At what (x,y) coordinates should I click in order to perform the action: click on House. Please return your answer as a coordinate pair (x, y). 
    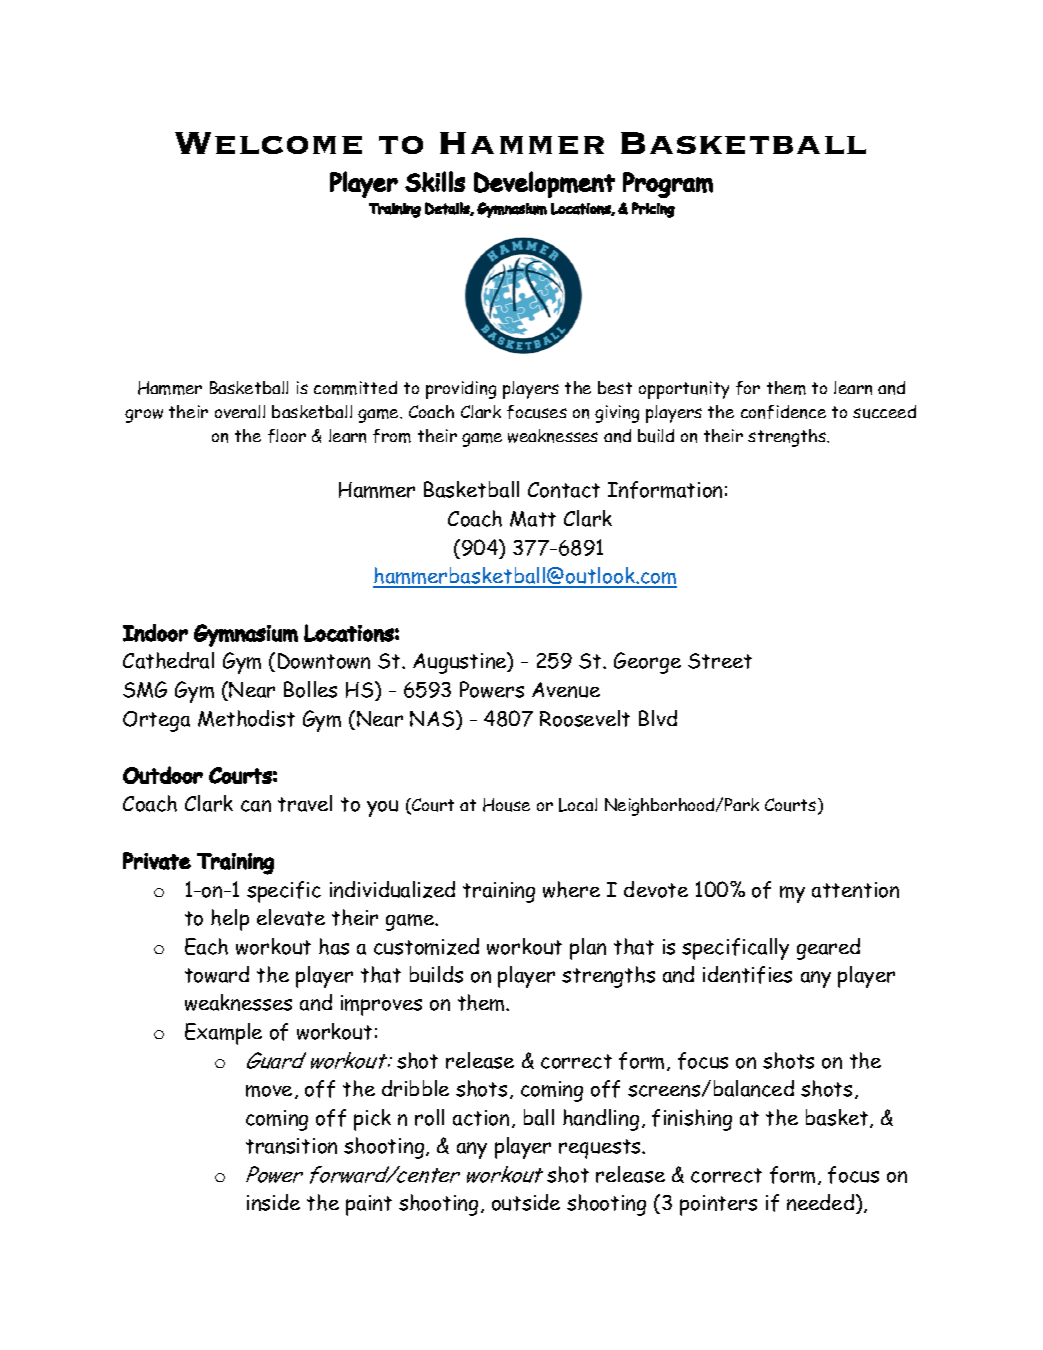
    Looking at the image, I should click on (506, 805).
